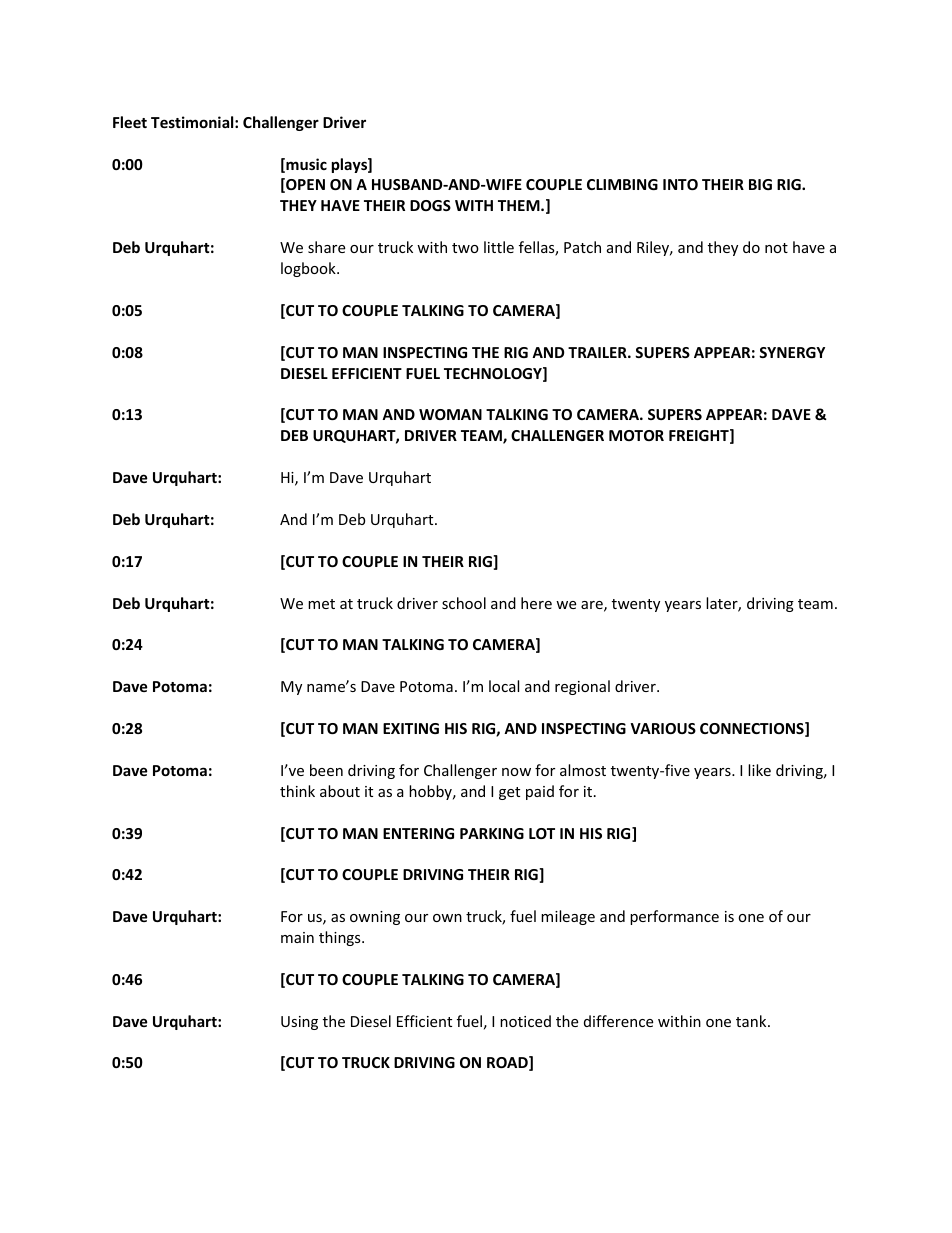  What do you see at coordinates (297, 791) in the screenshot?
I see `think` at bounding box center [297, 791].
